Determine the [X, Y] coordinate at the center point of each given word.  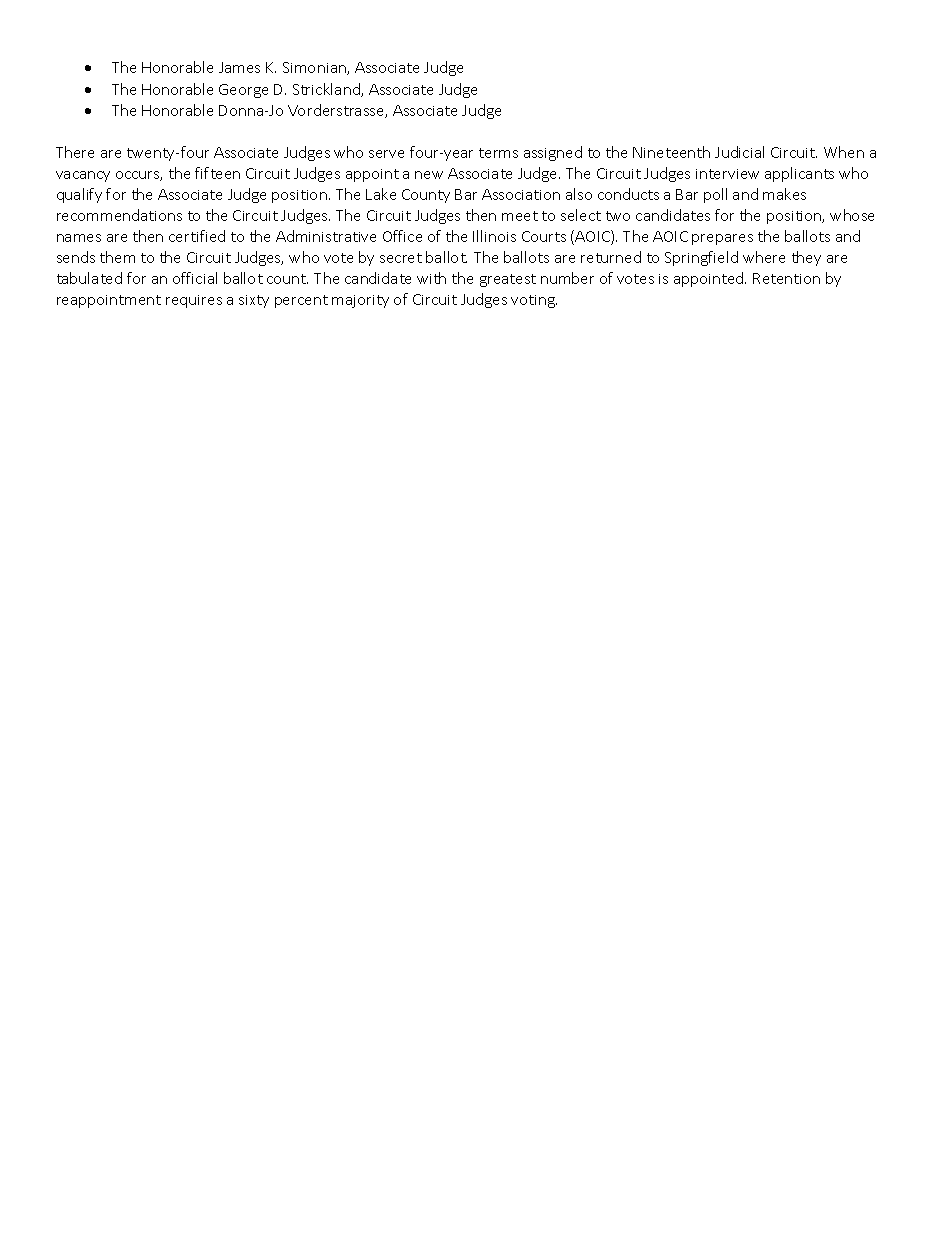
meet [520, 216]
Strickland [327, 90]
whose [852, 215]
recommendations [119, 215]
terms [498, 153]
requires [194, 301]
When [844, 152]
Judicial [739, 152]
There [75, 152]
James [239, 67]
